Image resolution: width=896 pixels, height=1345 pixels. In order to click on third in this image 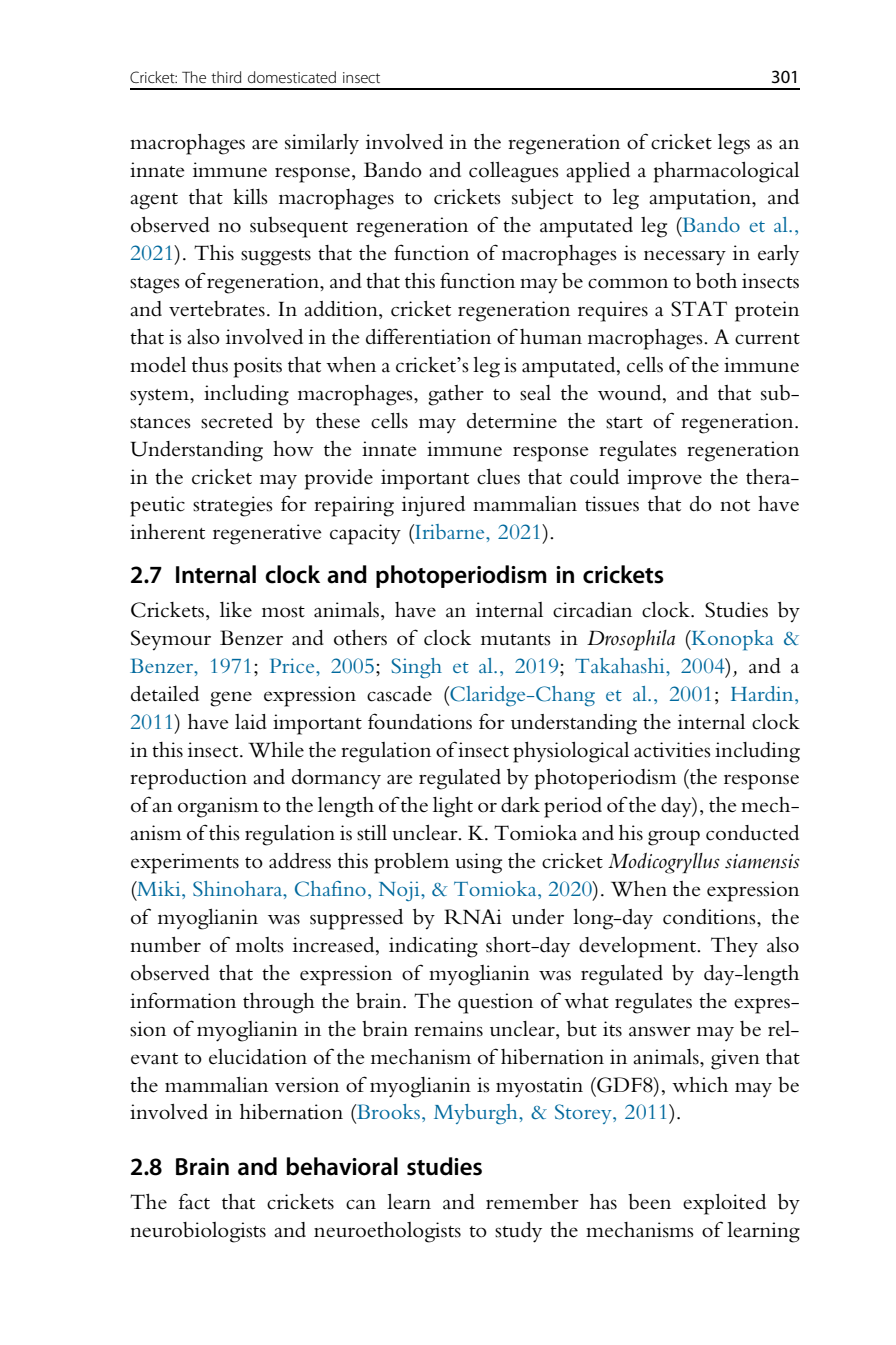, I will do `click(226, 77)`.
